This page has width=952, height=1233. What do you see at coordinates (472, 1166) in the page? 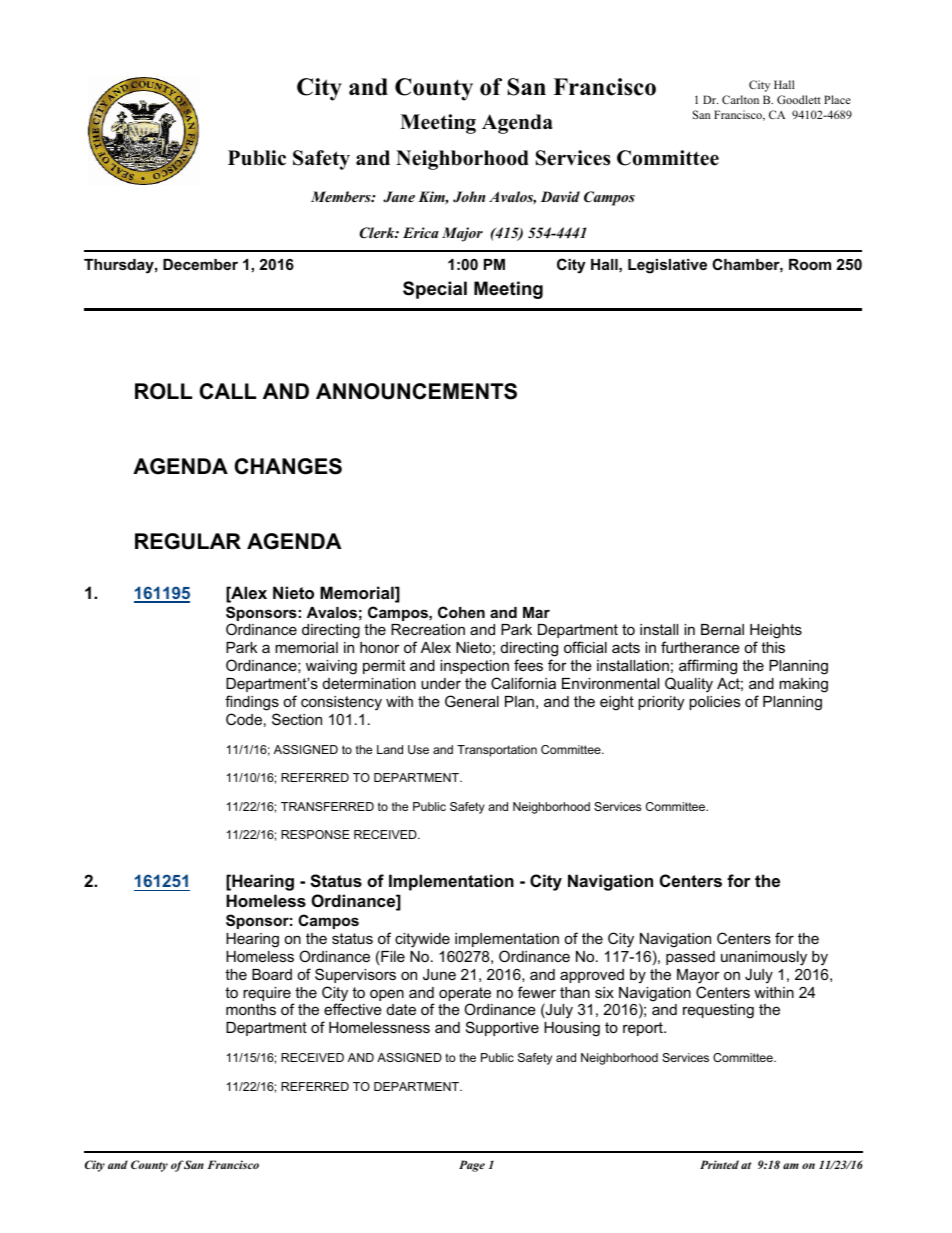
I see `Page` at bounding box center [472, 1166].
